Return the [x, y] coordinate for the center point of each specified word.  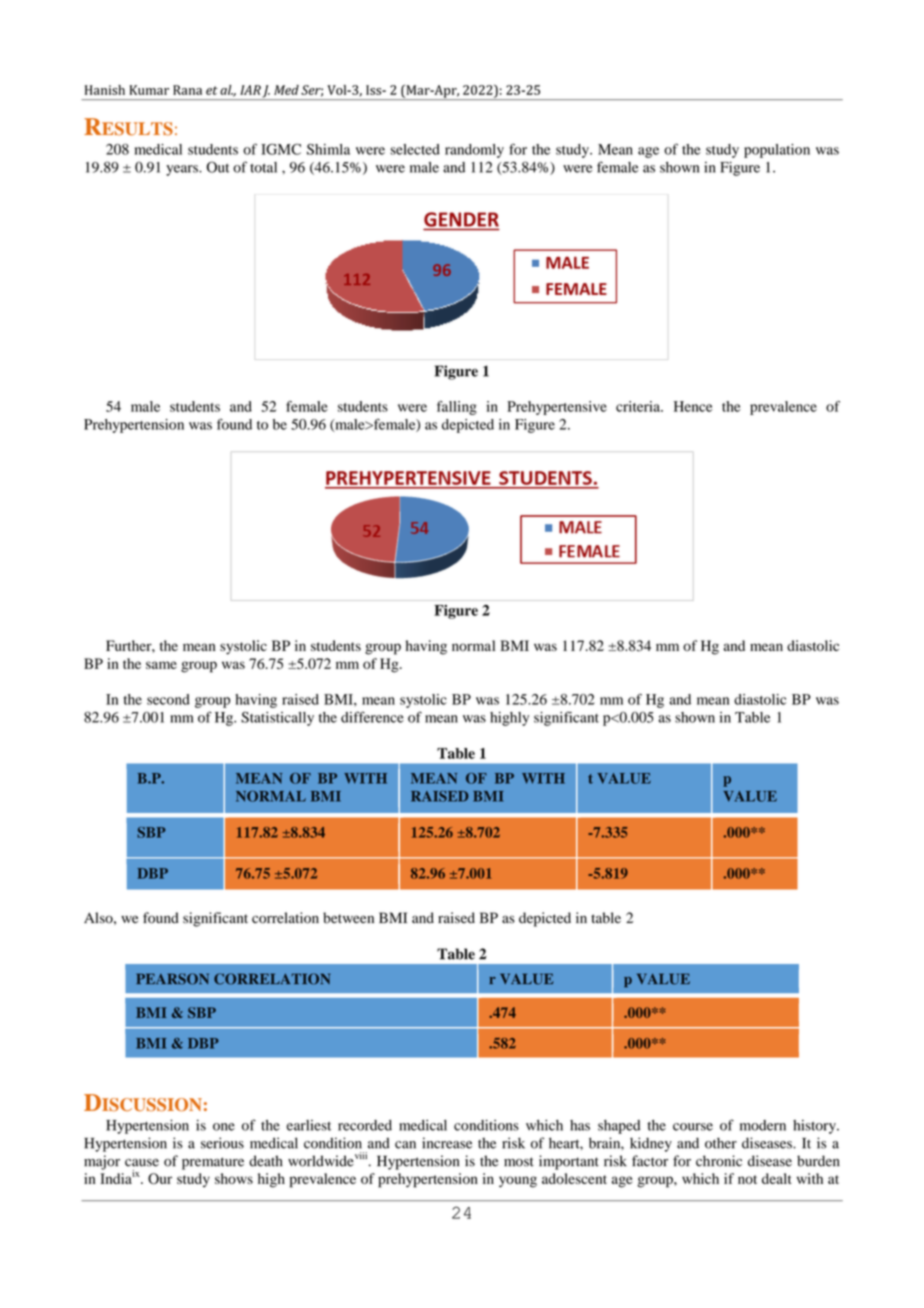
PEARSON [172, 979]
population [777, 151]
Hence [693, 406]
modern [763, 1125]
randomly [474, 151]
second [168, 699]
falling [457, 408]
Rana [187, 90]
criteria [639, 406]
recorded [365, 1125]
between [348, 918]
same [161, 665]
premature [213, 1163]
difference [372, 717]
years [183, 170]
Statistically [277, 719]
